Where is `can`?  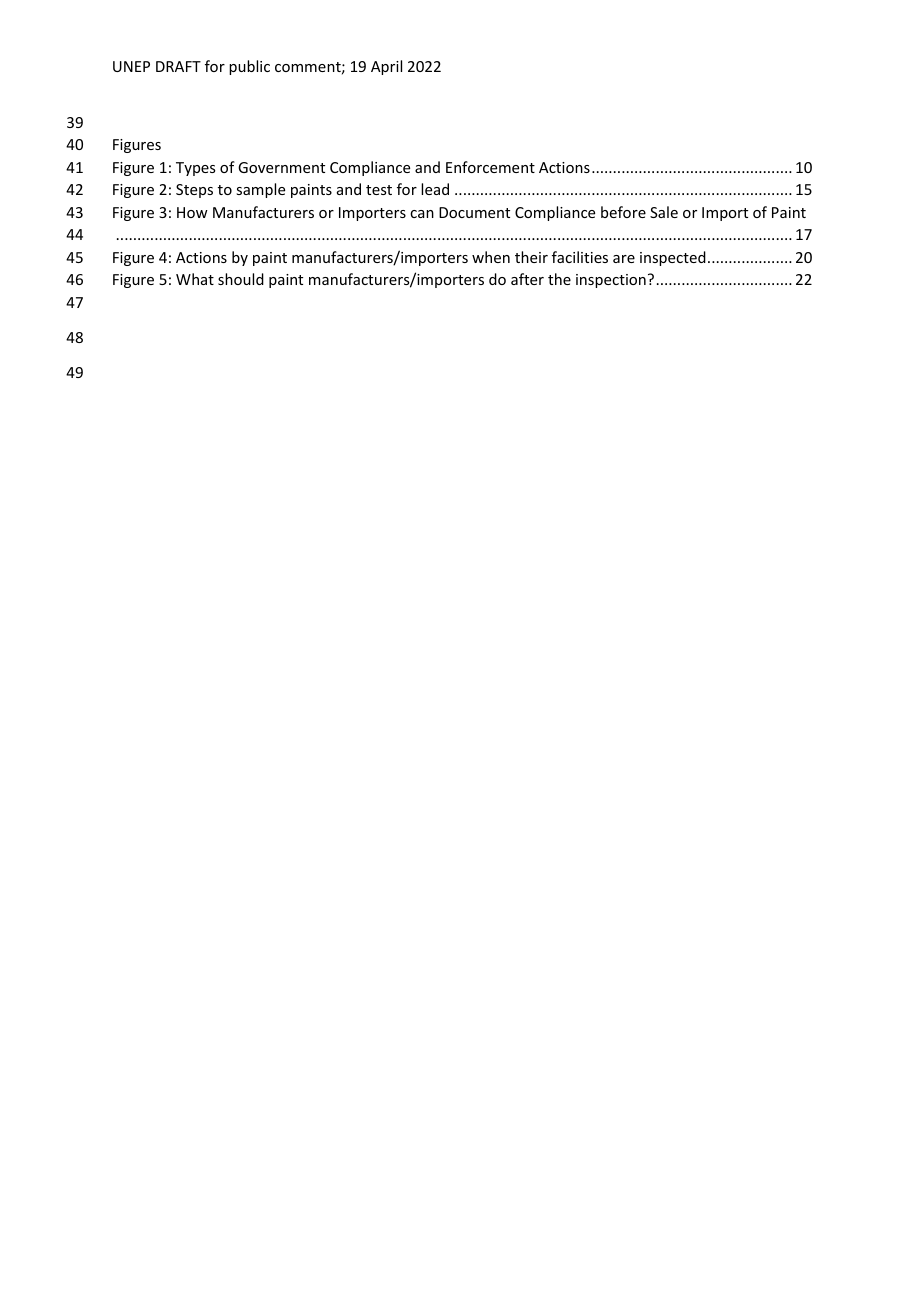 can is located at coordinates (422, 214).
